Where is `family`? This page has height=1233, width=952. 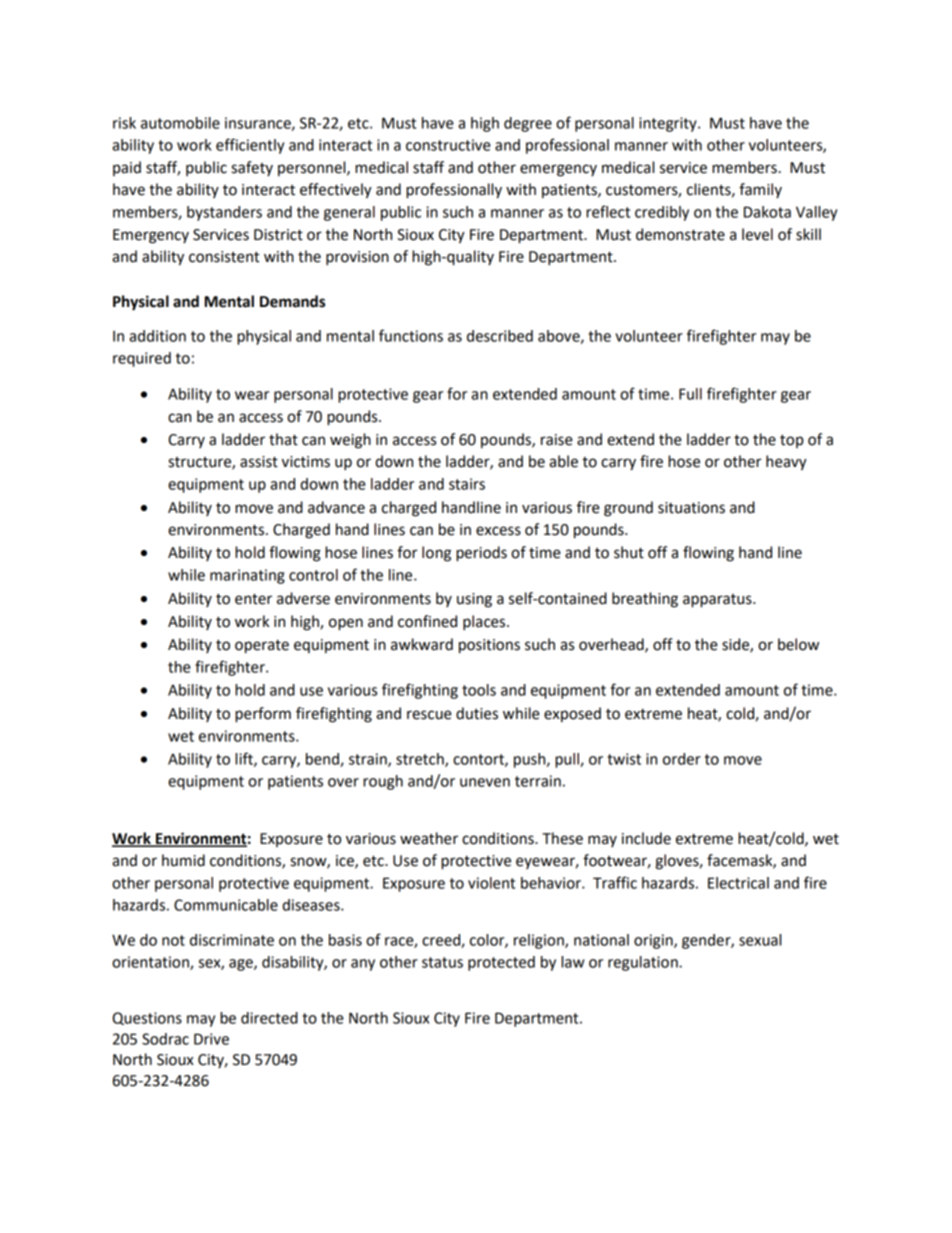 family is located at coordinates (760, 190).
